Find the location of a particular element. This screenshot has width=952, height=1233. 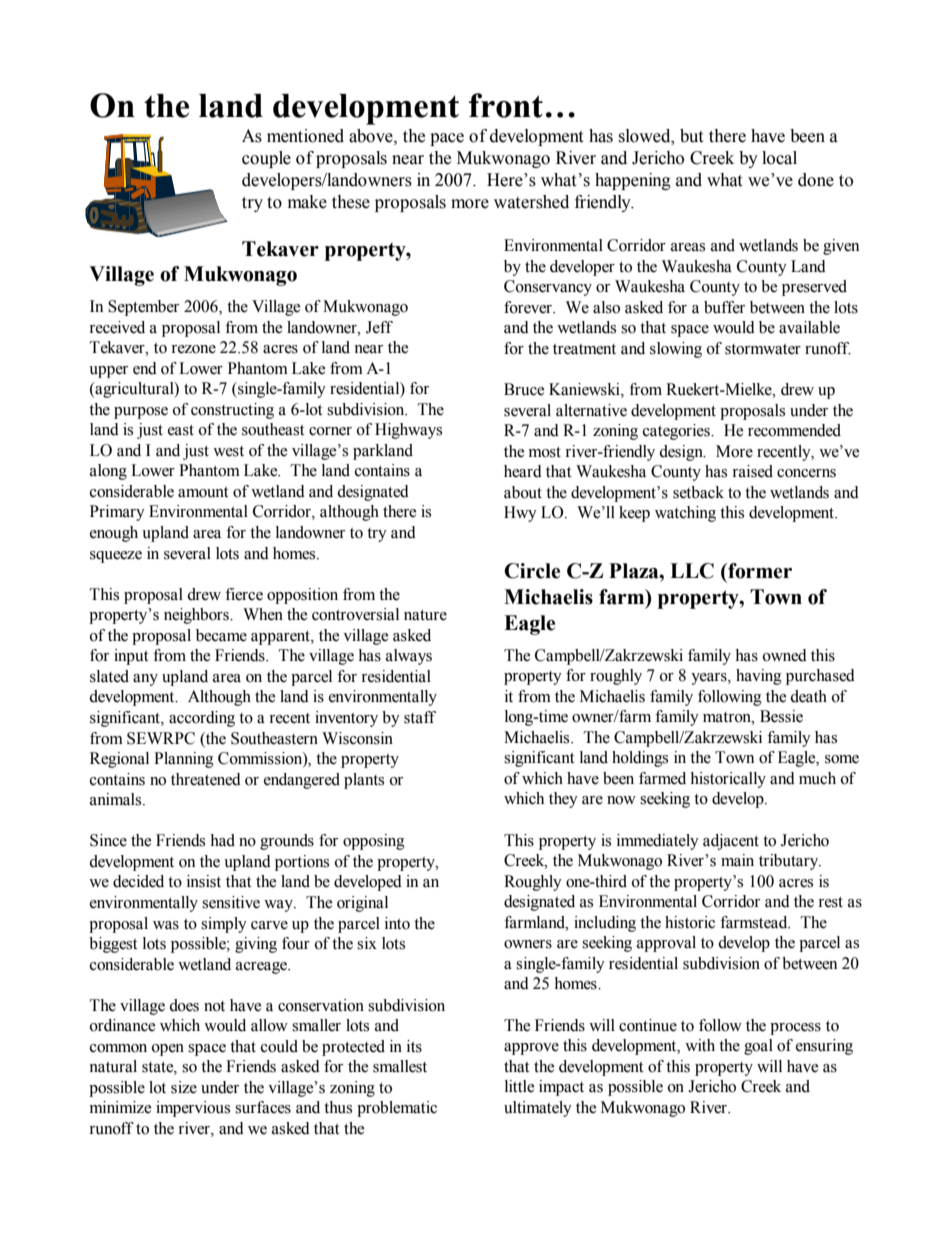

heard is located at coordinates (523, 471).
